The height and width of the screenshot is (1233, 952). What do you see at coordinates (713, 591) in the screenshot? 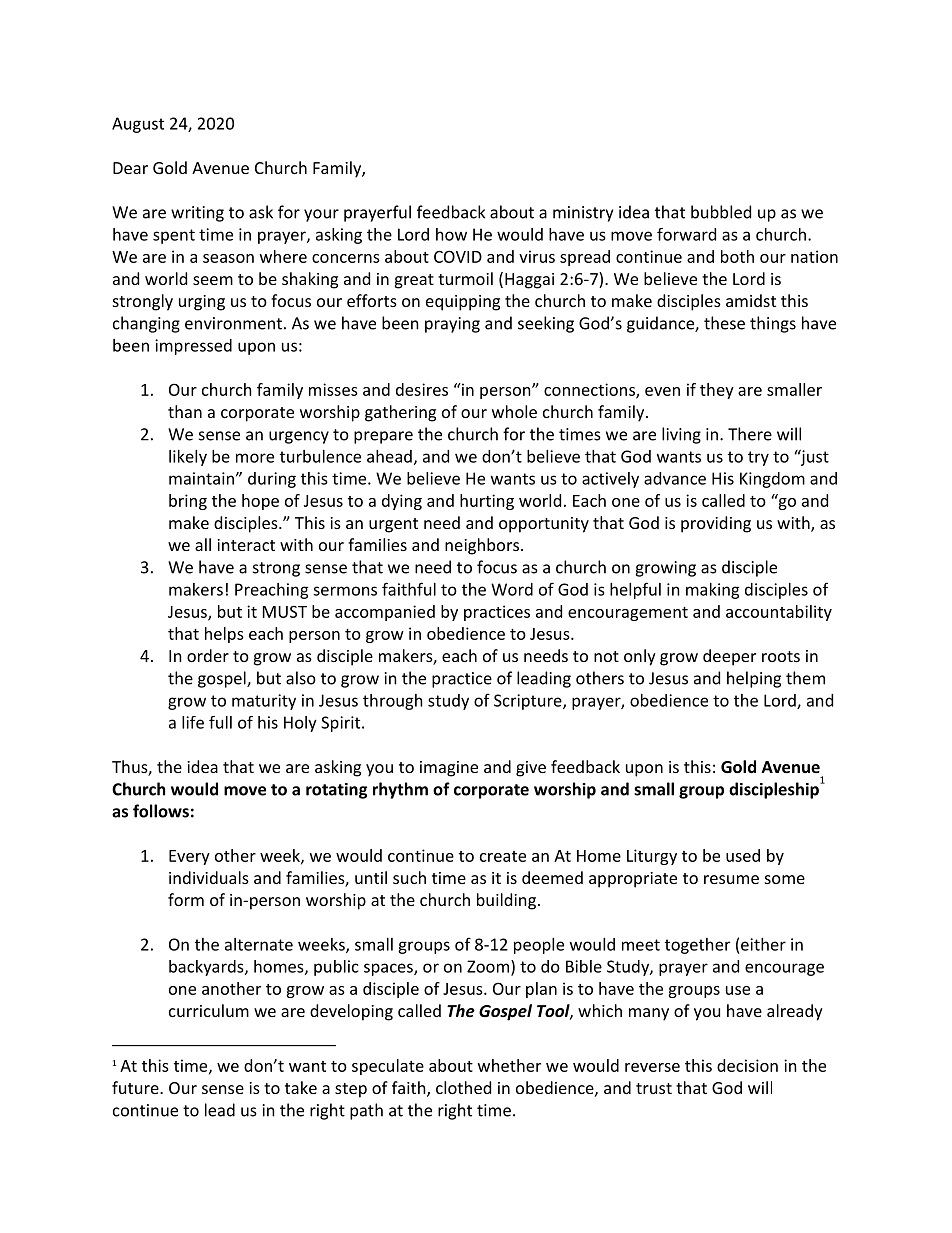
I see `making` at bounding box center [713, 591].
